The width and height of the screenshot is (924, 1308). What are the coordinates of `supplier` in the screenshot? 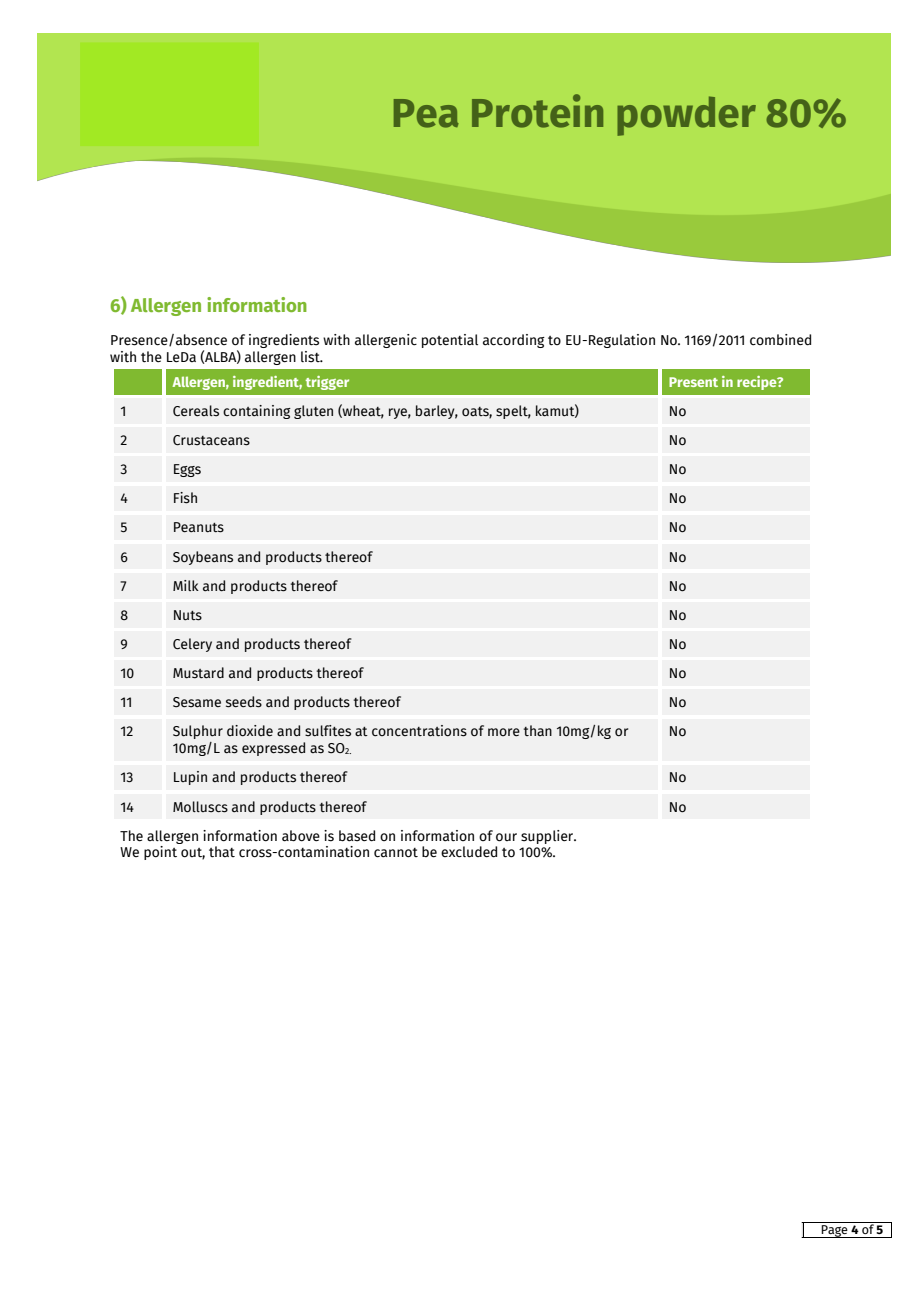 It's located at (548, 837).
